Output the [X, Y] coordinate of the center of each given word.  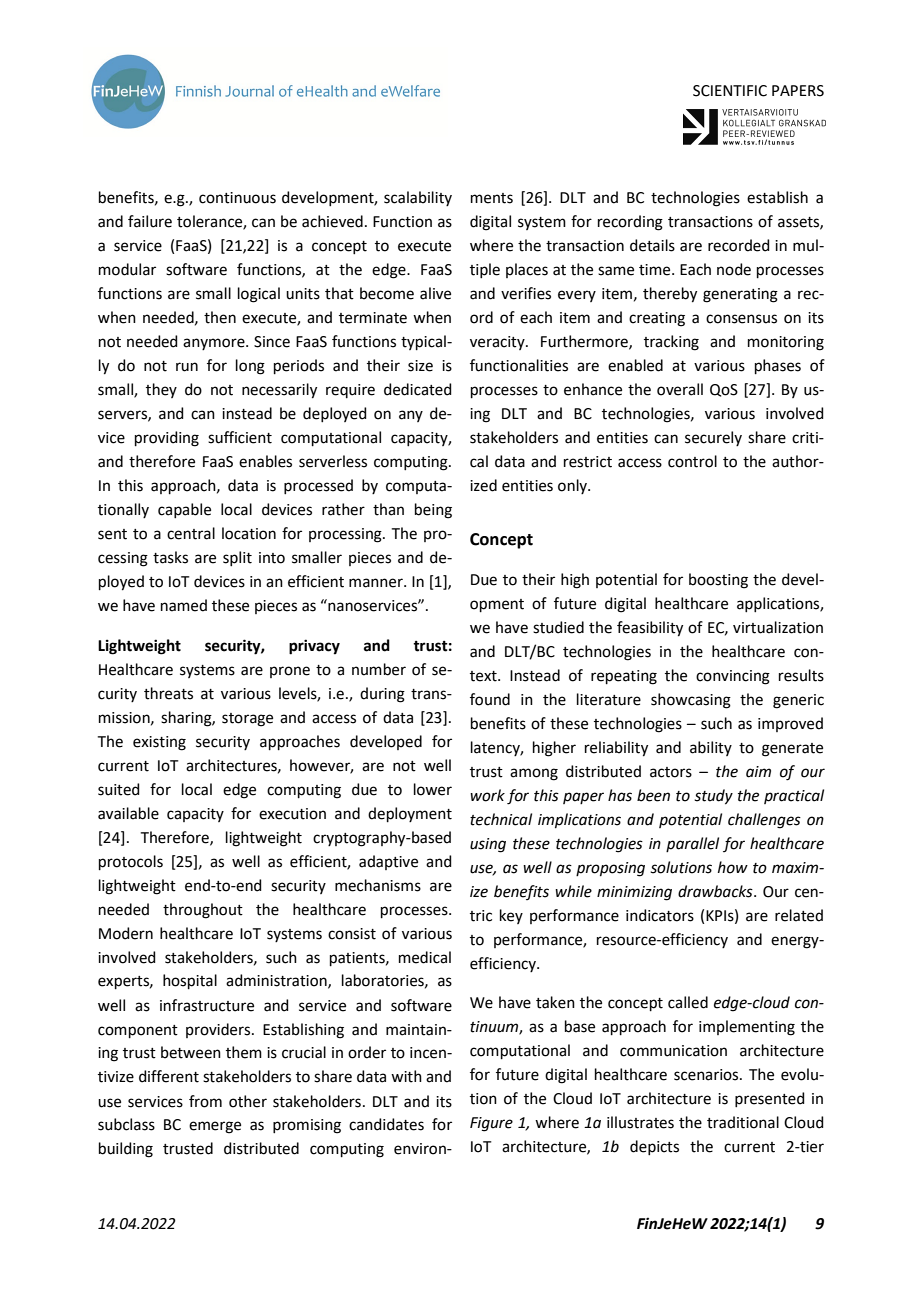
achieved [332, 221]
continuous [237, 198]
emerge [215, 1127]
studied [558, 627]
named [184, 605]
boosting [718, 581]
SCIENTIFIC [730, 91]
